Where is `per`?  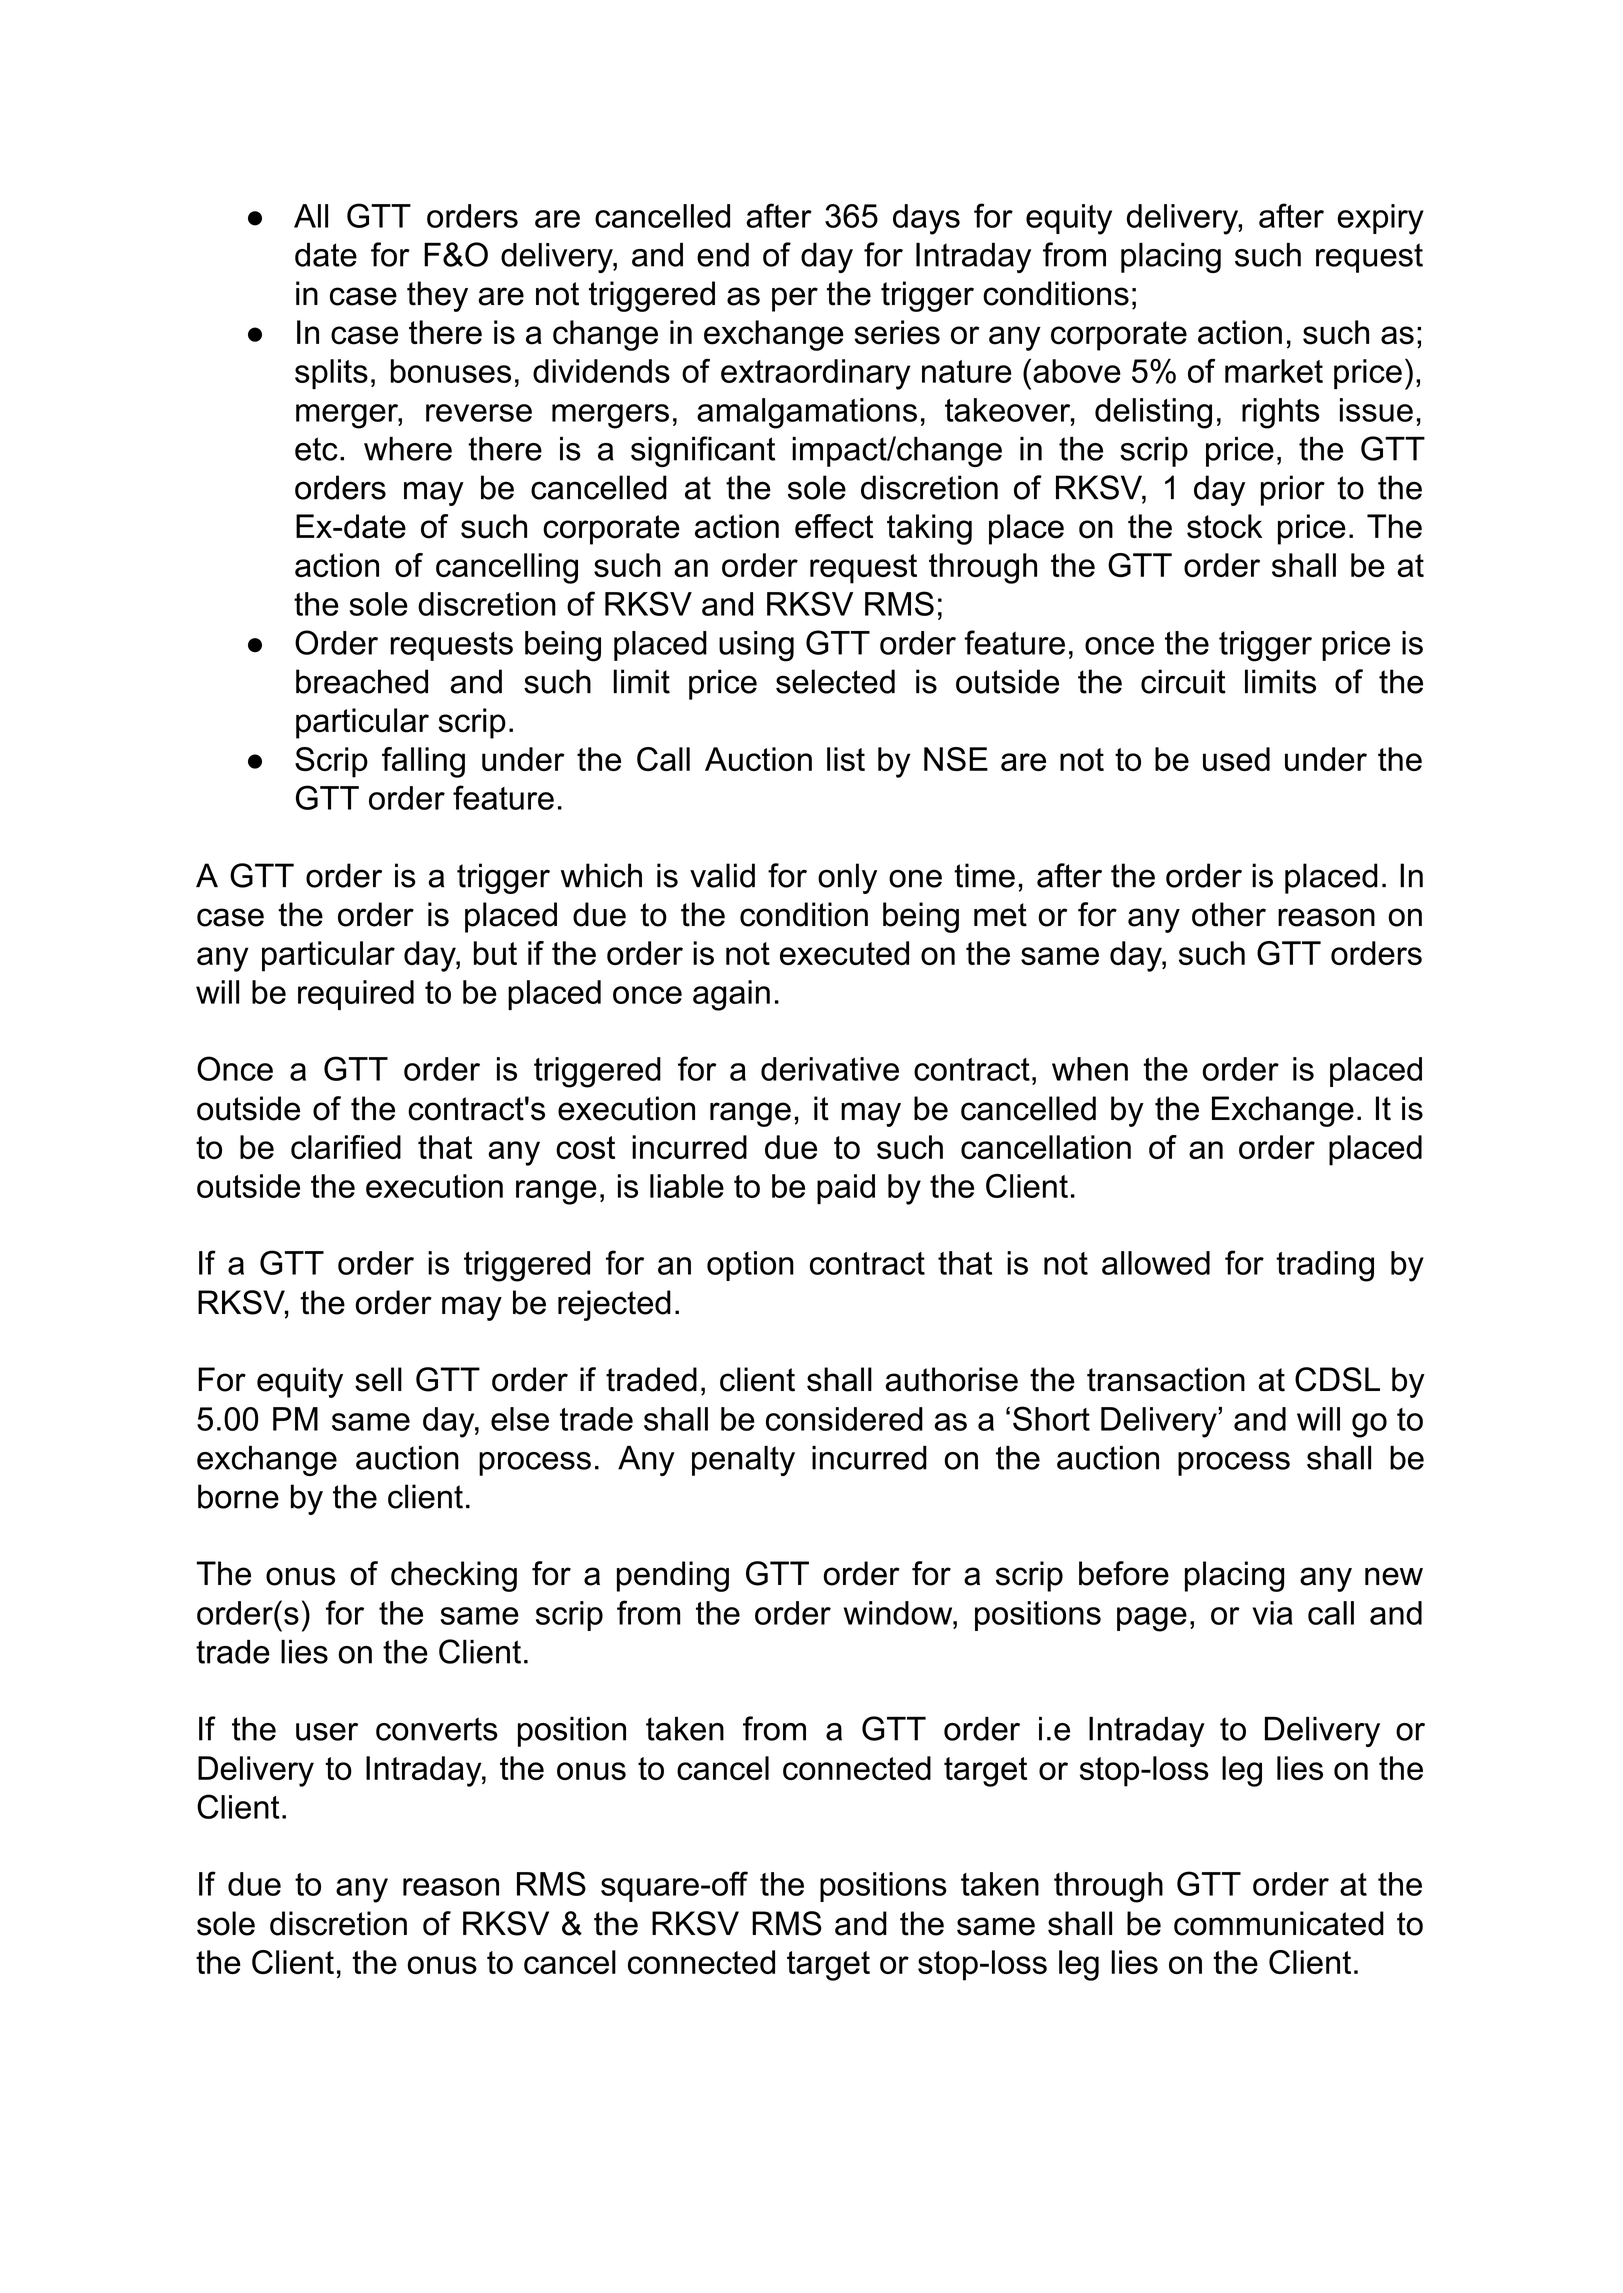
per is located at coordinates (795, 299).
